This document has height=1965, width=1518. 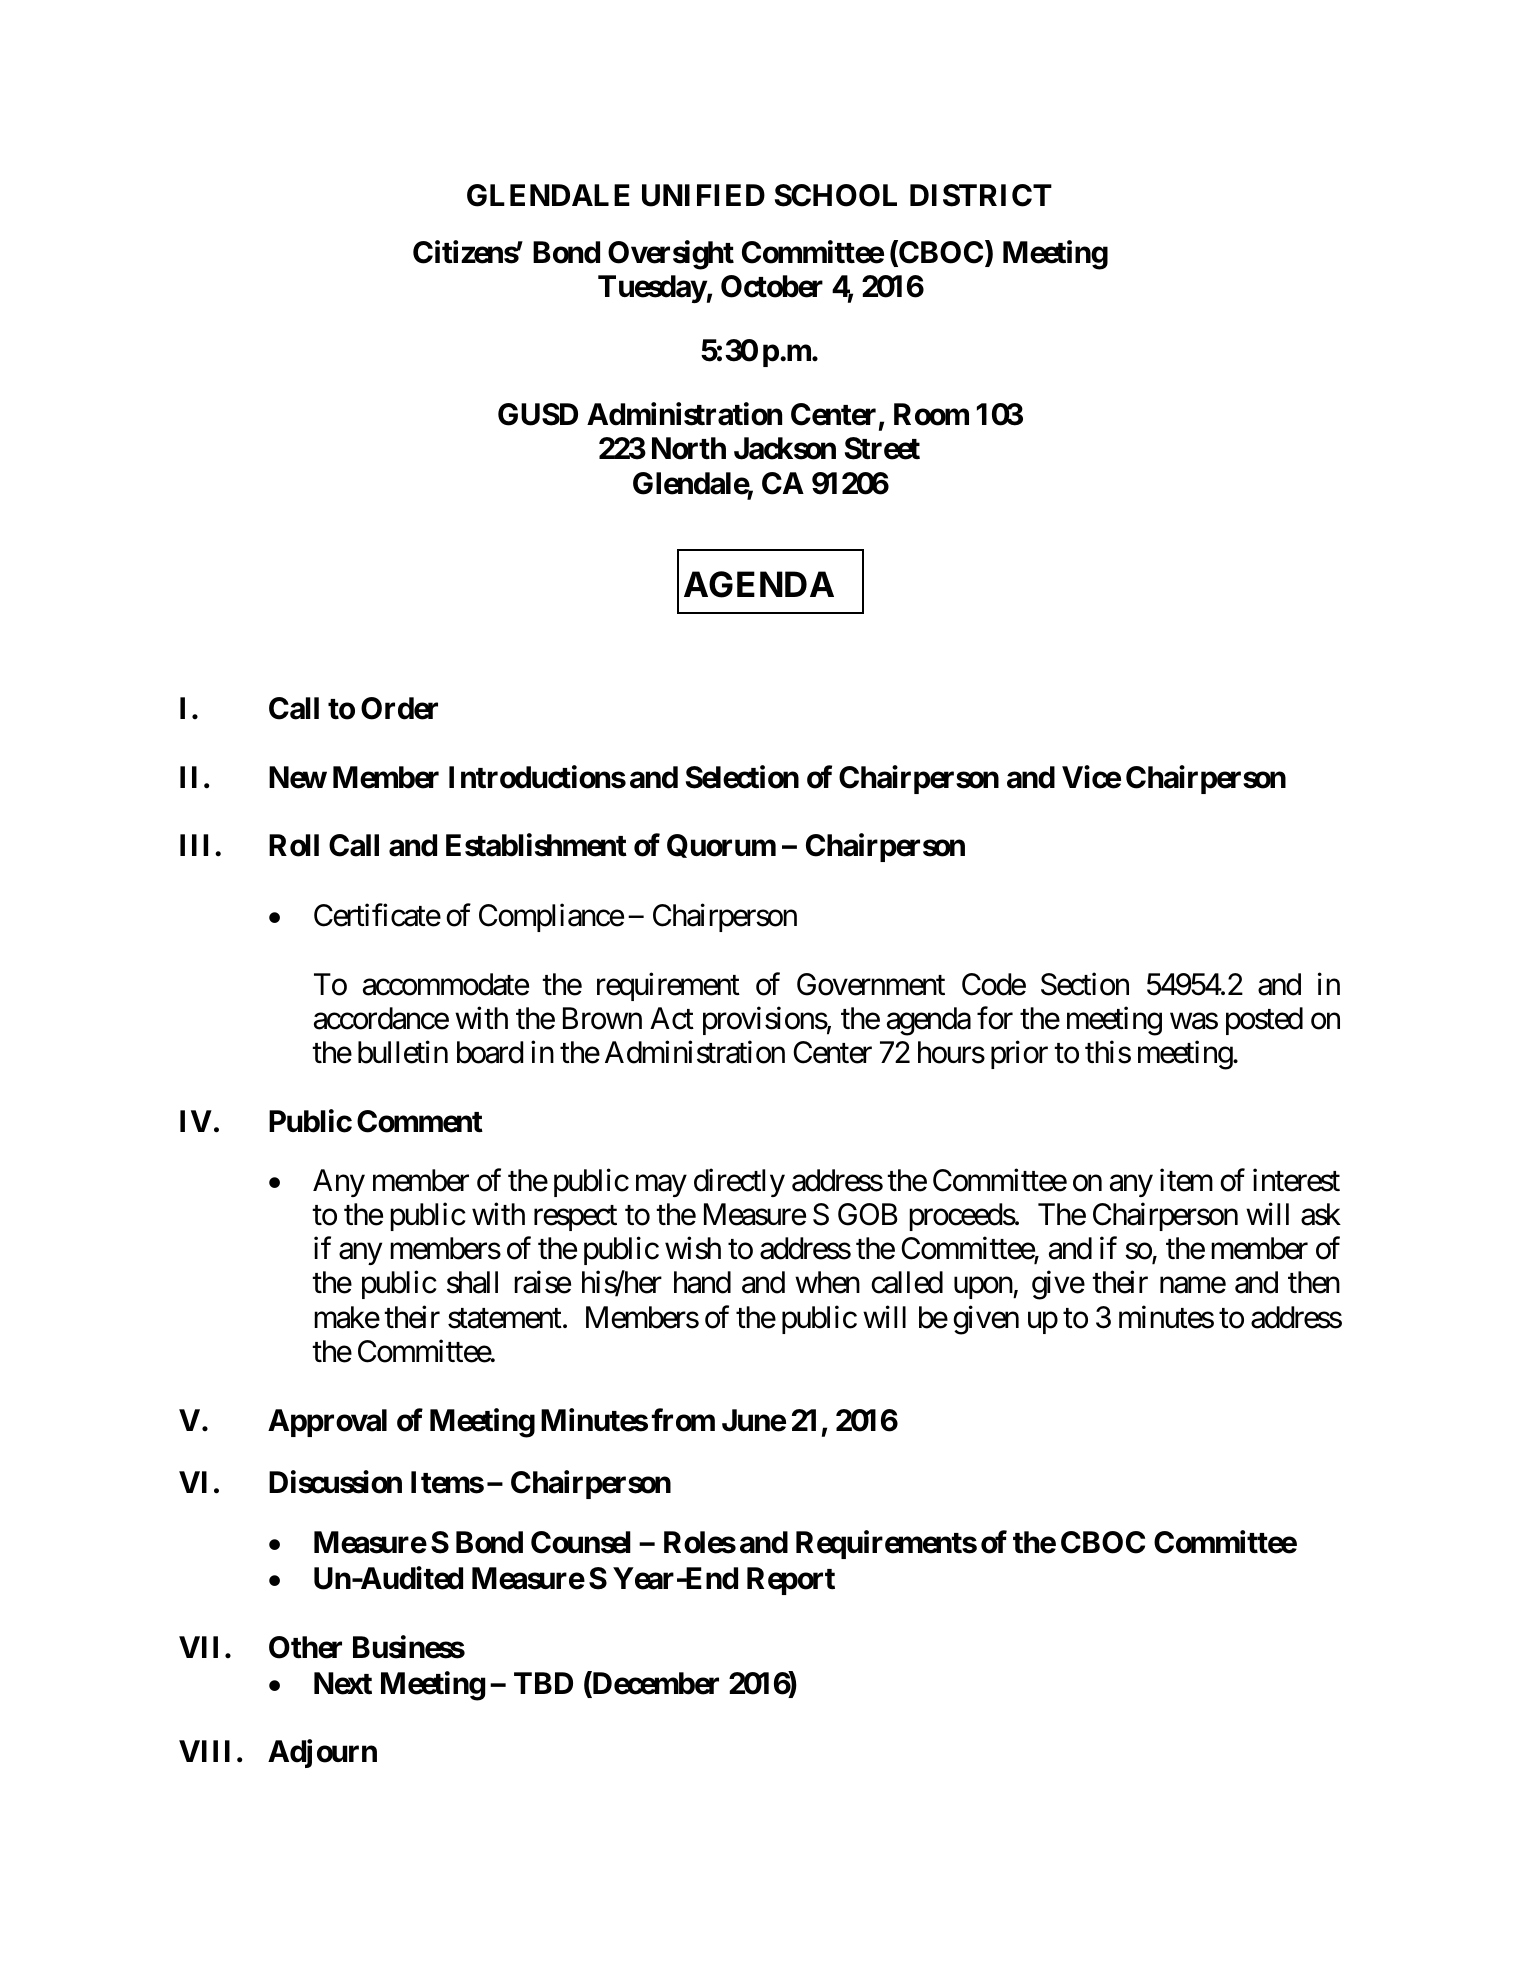 I want to click on Section, so click(x=1085, y=984).
